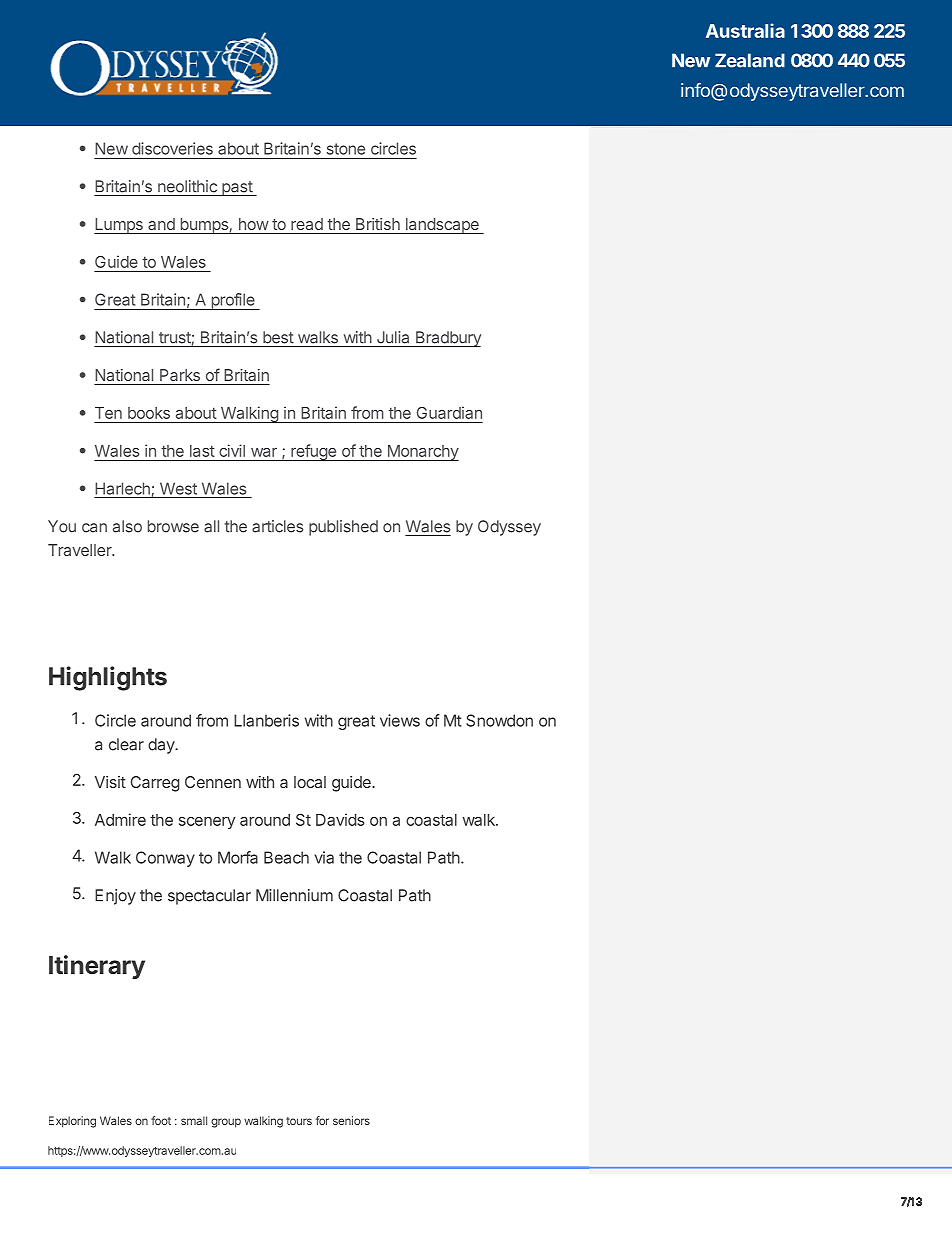 Image resolution: width=952 pixels, height=1233 pixels. I want to click on Monarchy, so click(422, 453).
